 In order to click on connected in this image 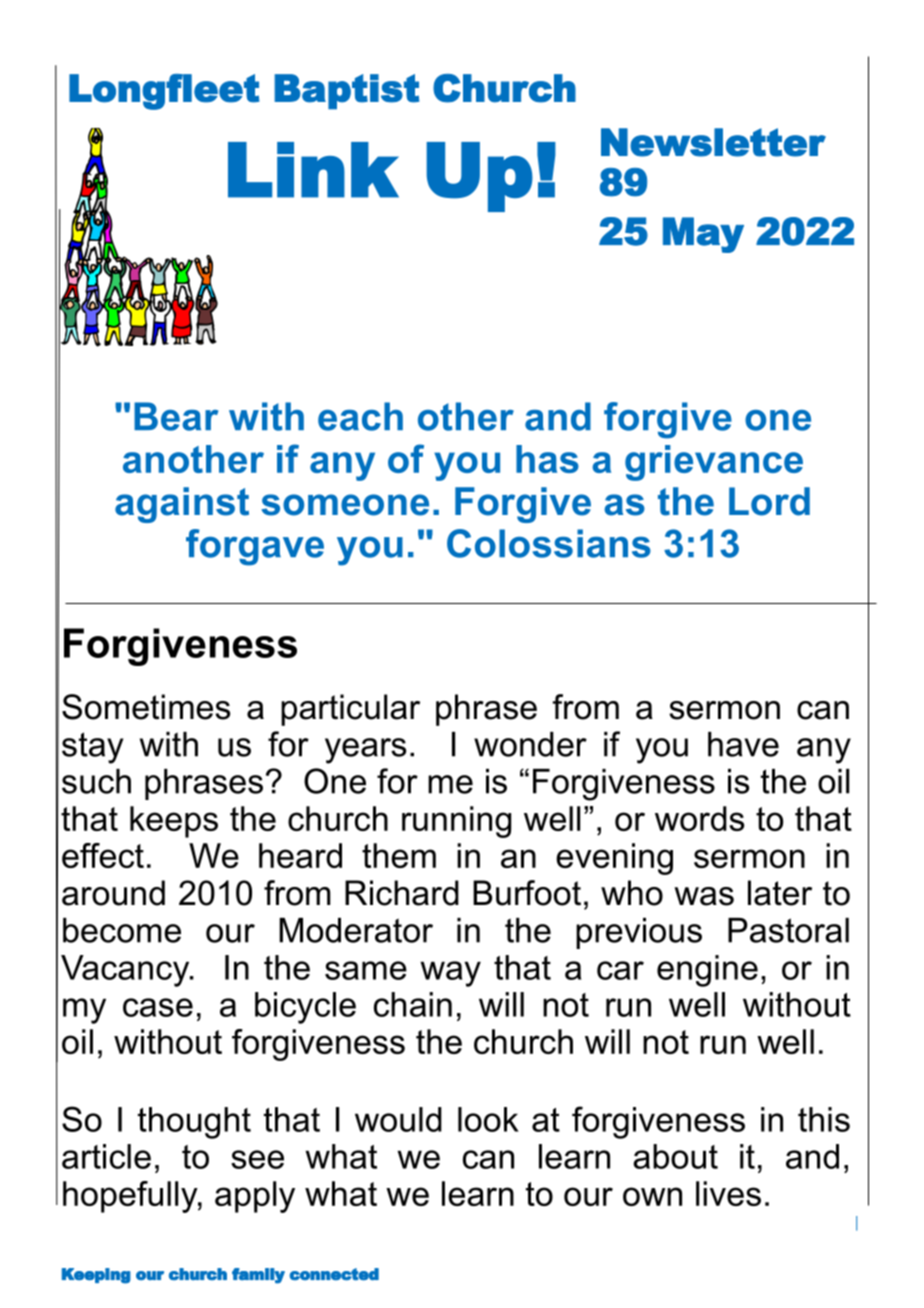, I will do `click(334, 1274)`.
